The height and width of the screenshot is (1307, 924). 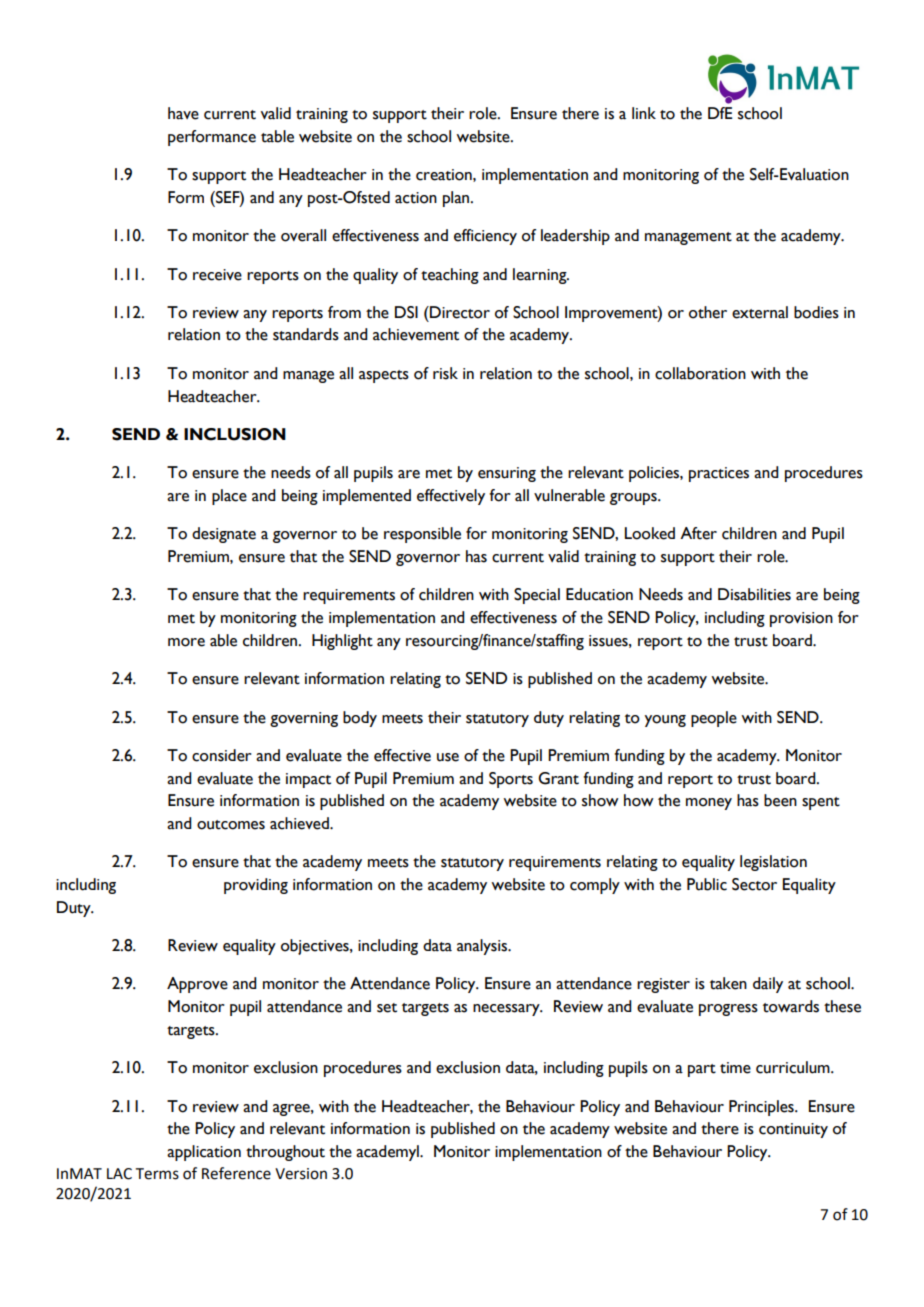 I want to click on analysis, so click(x=483, y=947).
